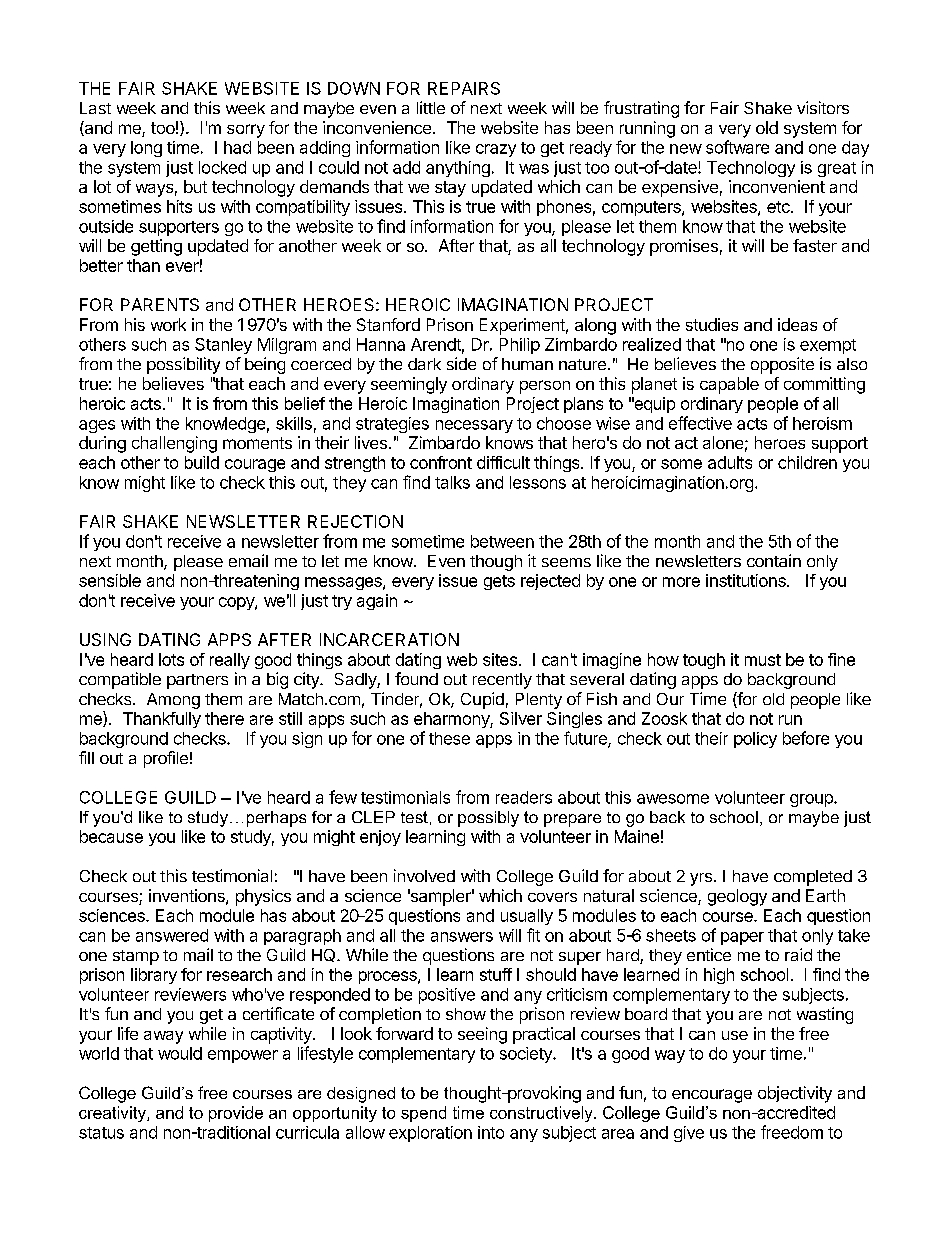 This page has width=952, height=1233. I want to click on Cupid, so click(482, 700).
